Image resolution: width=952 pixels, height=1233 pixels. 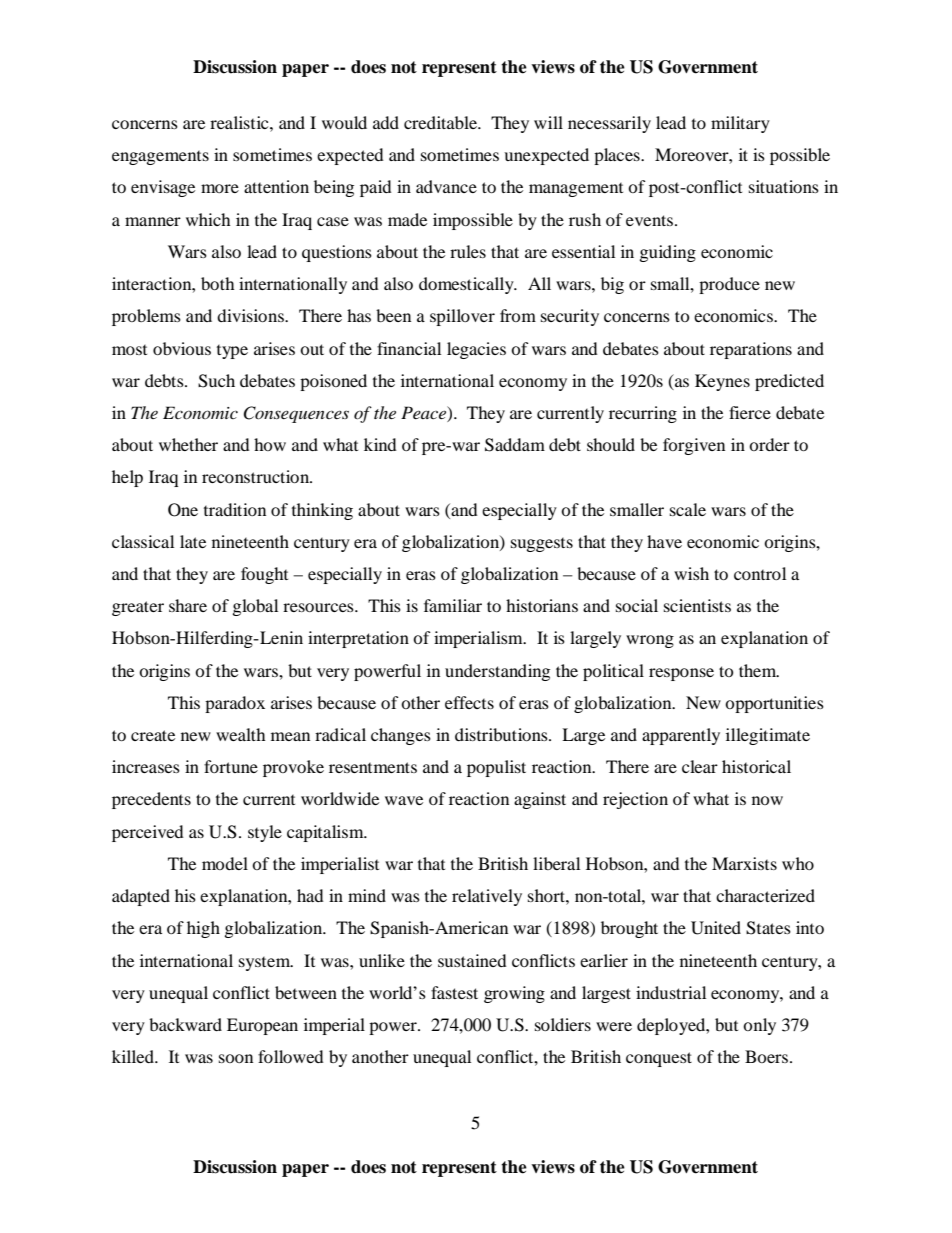 I want to click on fastest, so click(x=454, y=992).
